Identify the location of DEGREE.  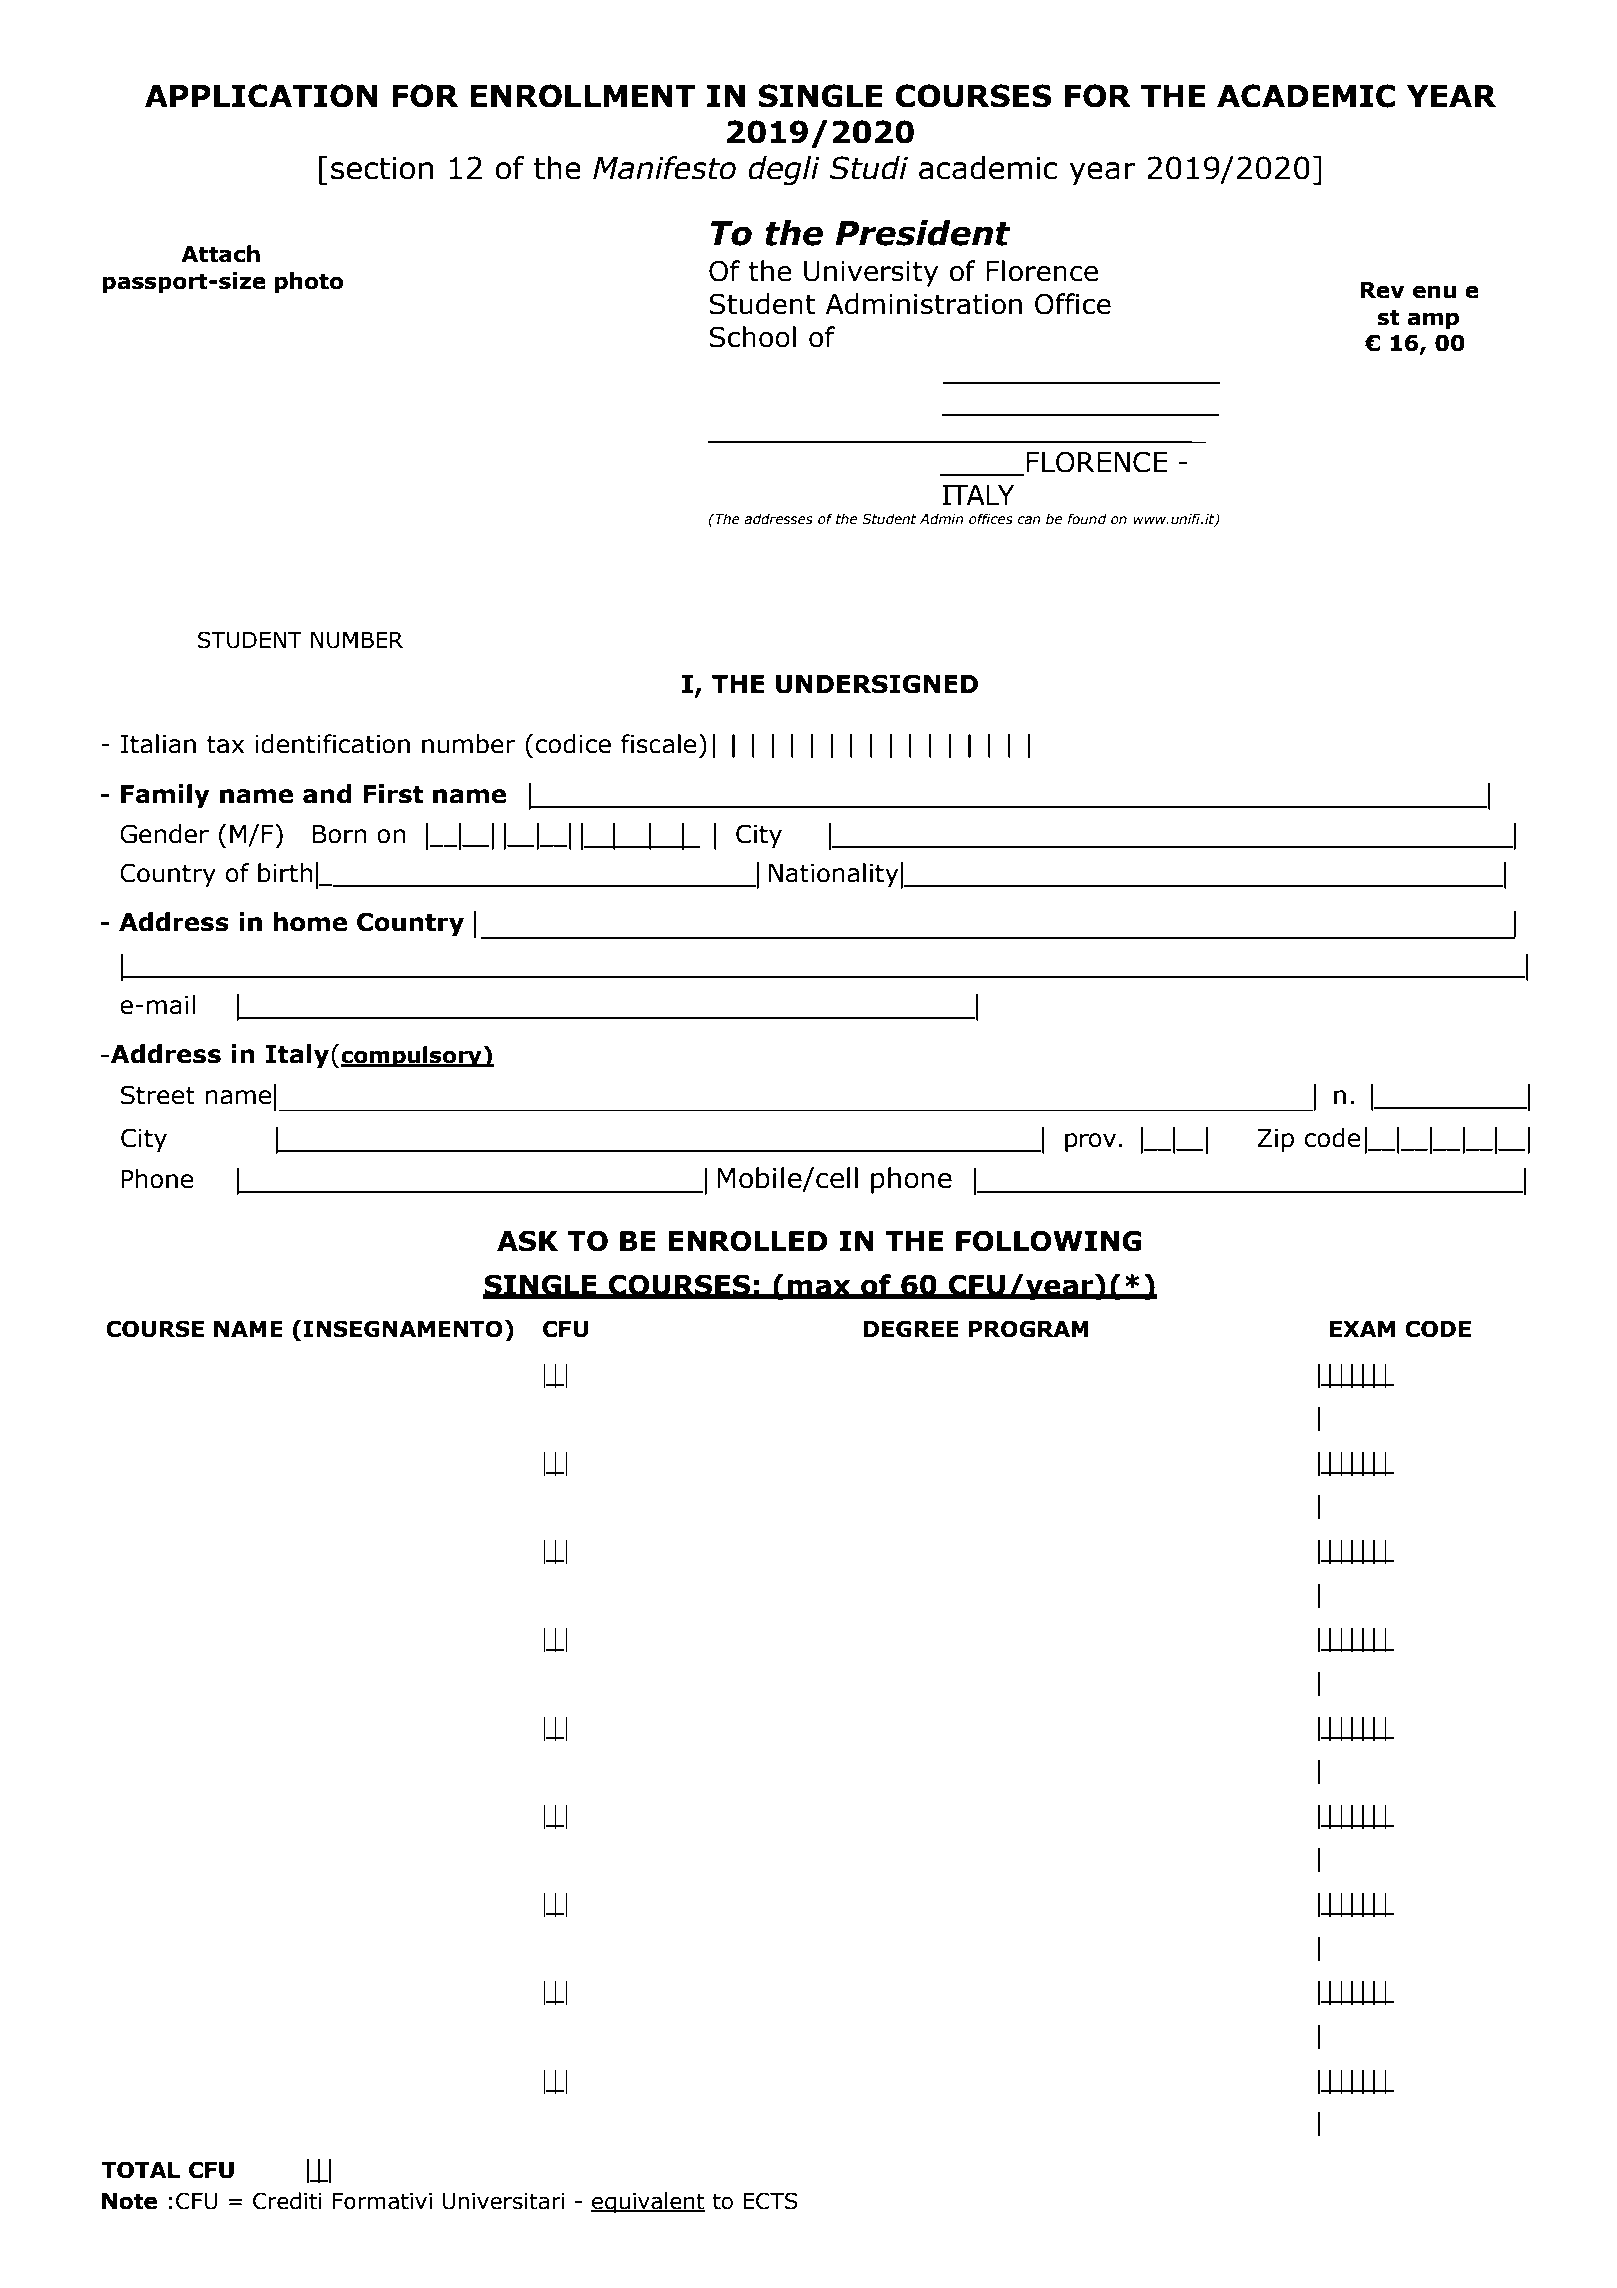
(911, 1329).
